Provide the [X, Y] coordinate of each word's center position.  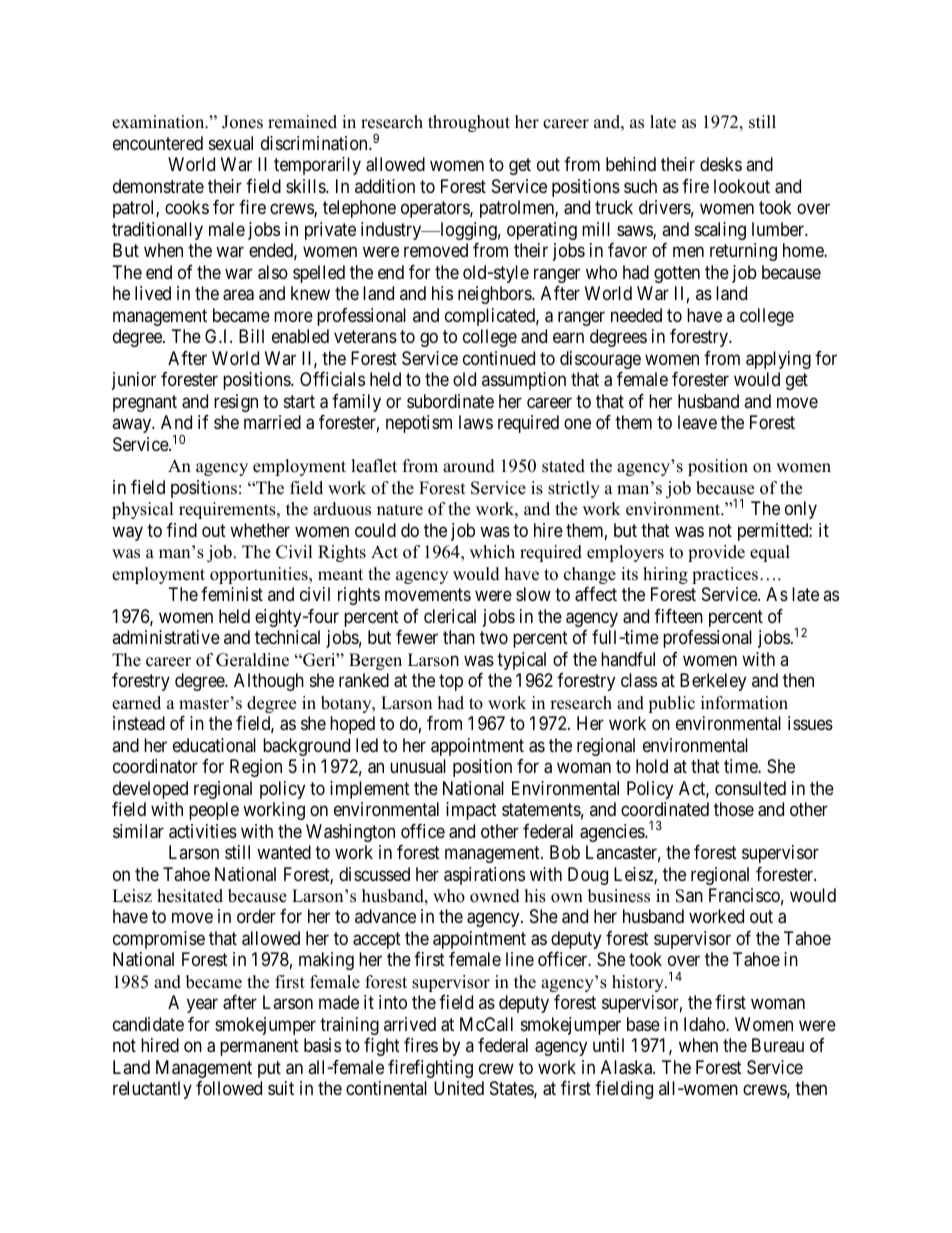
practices [725, 575]
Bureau [778, 1045]
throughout [469, 123]
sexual [231, 143]
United [459, 1088]
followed [229, 1088]
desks [721, 164]
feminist [232, 594]
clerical [450, 616]
